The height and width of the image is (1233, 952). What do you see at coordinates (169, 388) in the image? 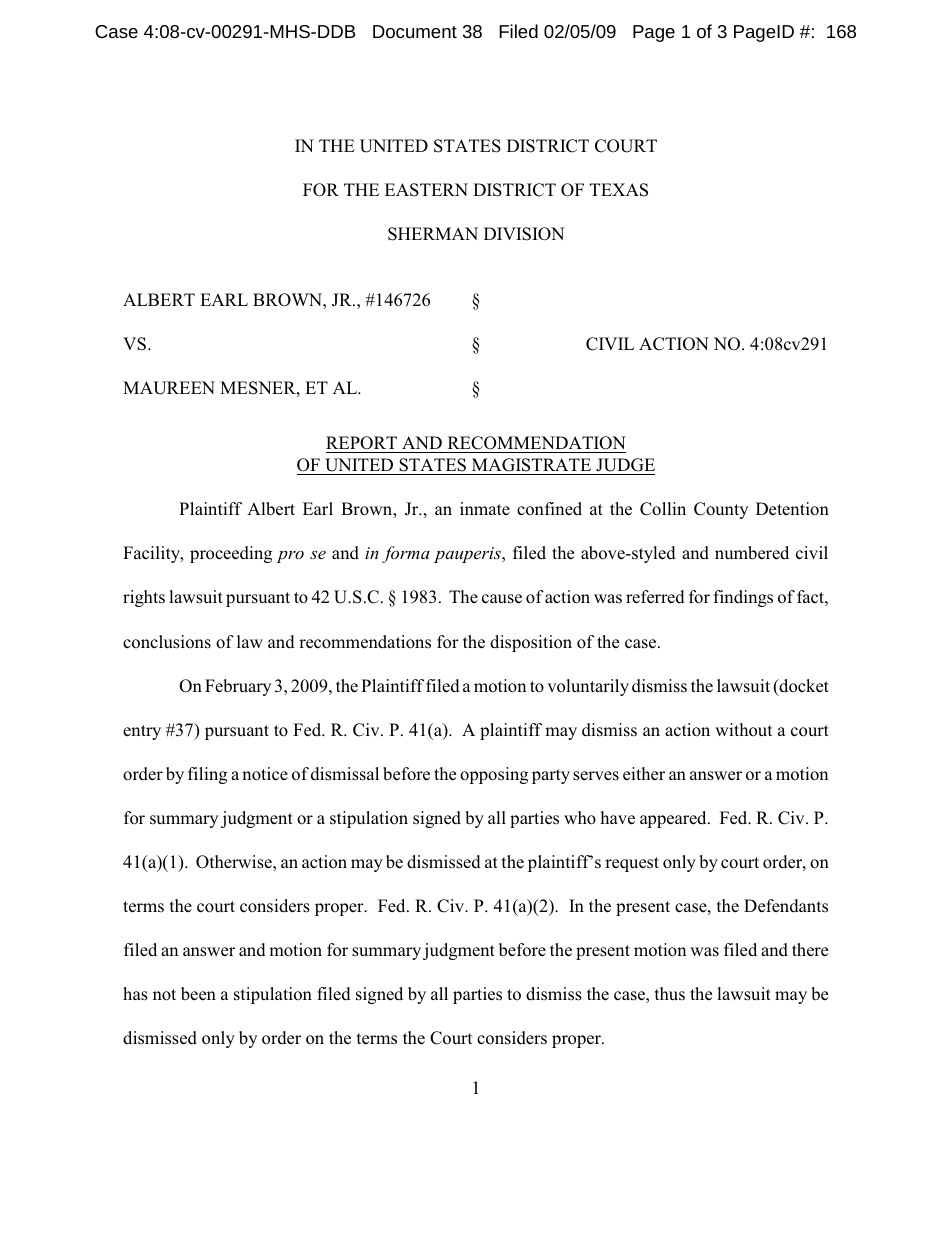
I see `MAUREEN` at bounding box center [169, 388].
